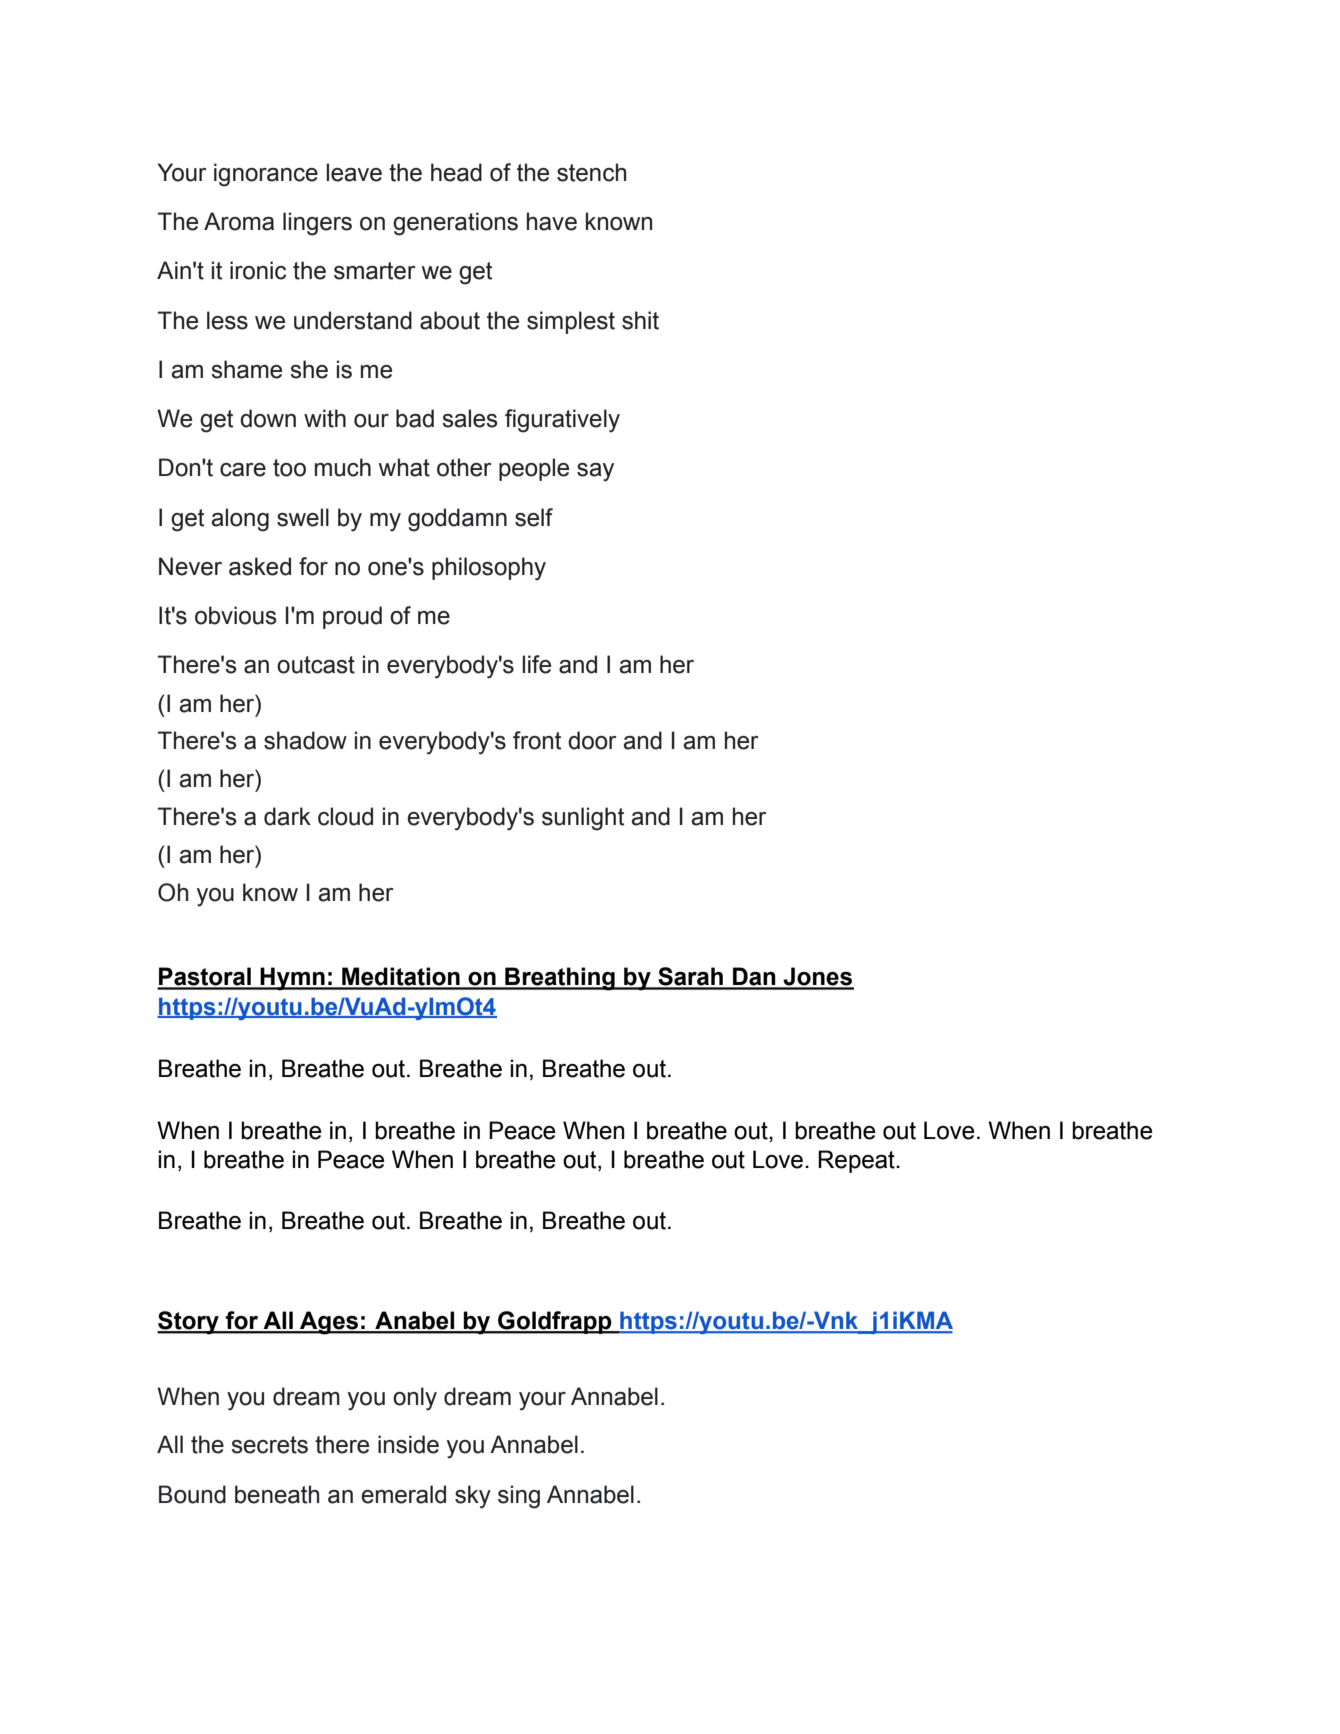 This image has height=1734, width=1340. Describe the element at coordinates (293, 979) in the image. I see `Hymn` at that location.
